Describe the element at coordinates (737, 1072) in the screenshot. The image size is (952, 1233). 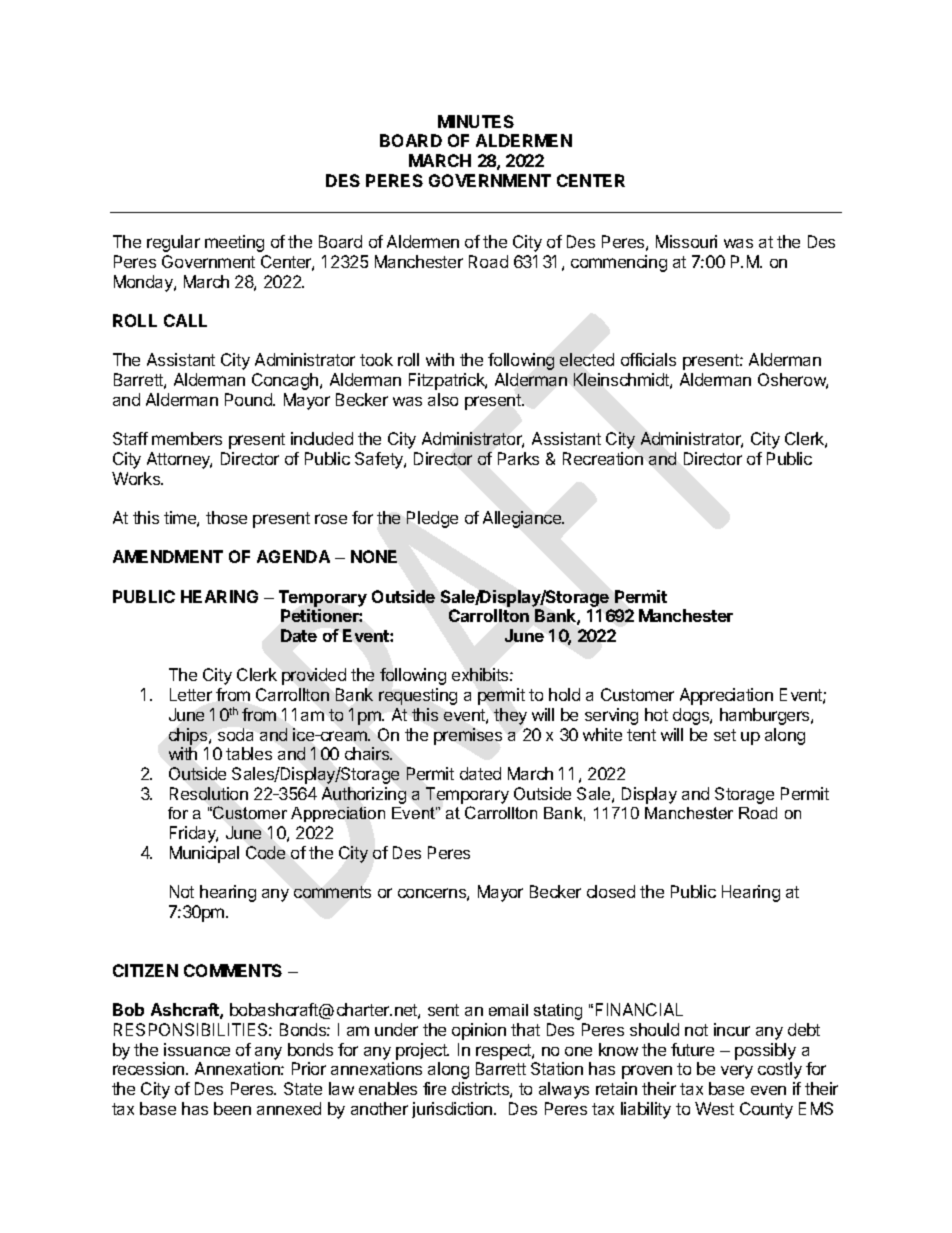
I see `very` at that location.
